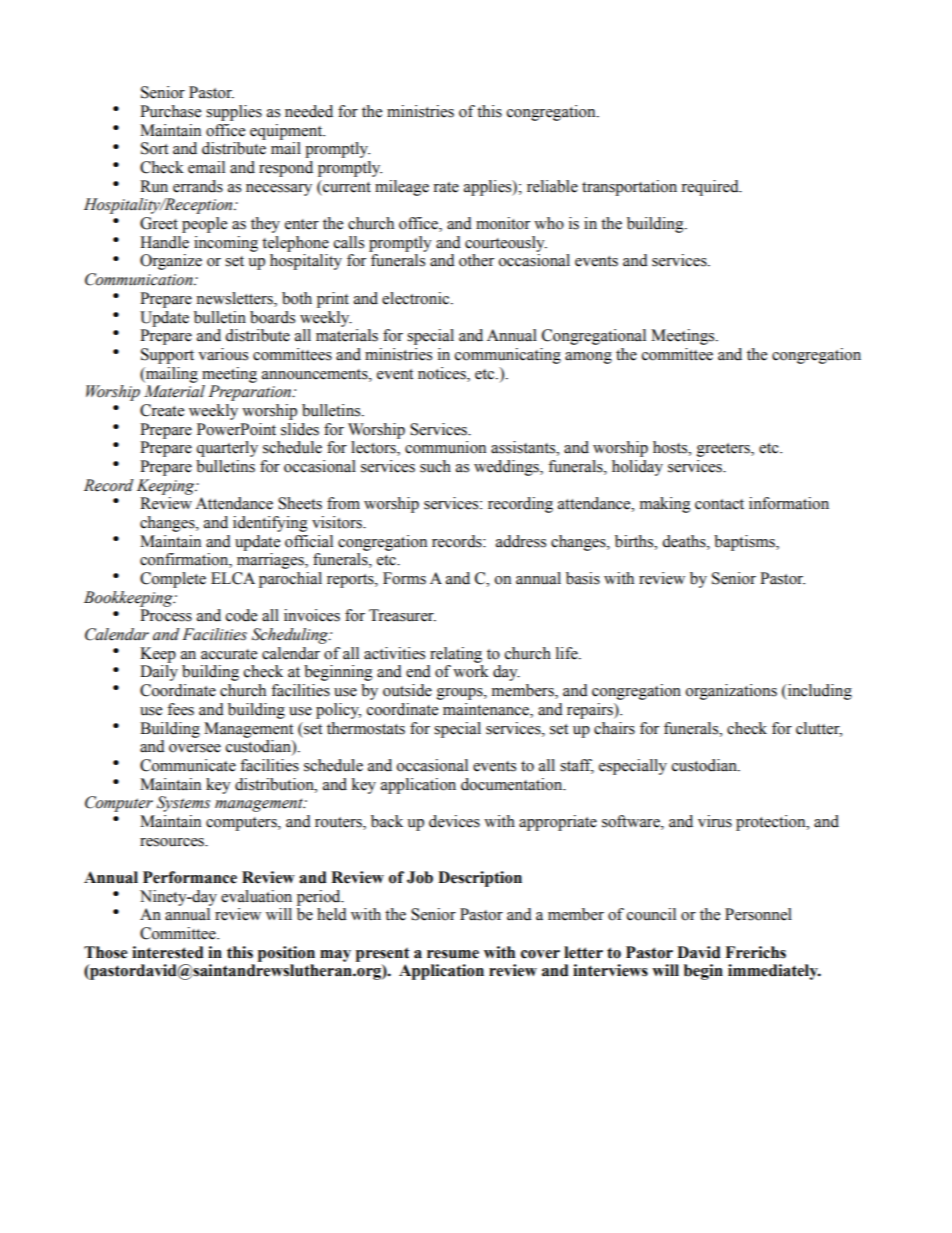 This screenshot has height=1233, width=952. I want to click on resume, so click(453, 954).
